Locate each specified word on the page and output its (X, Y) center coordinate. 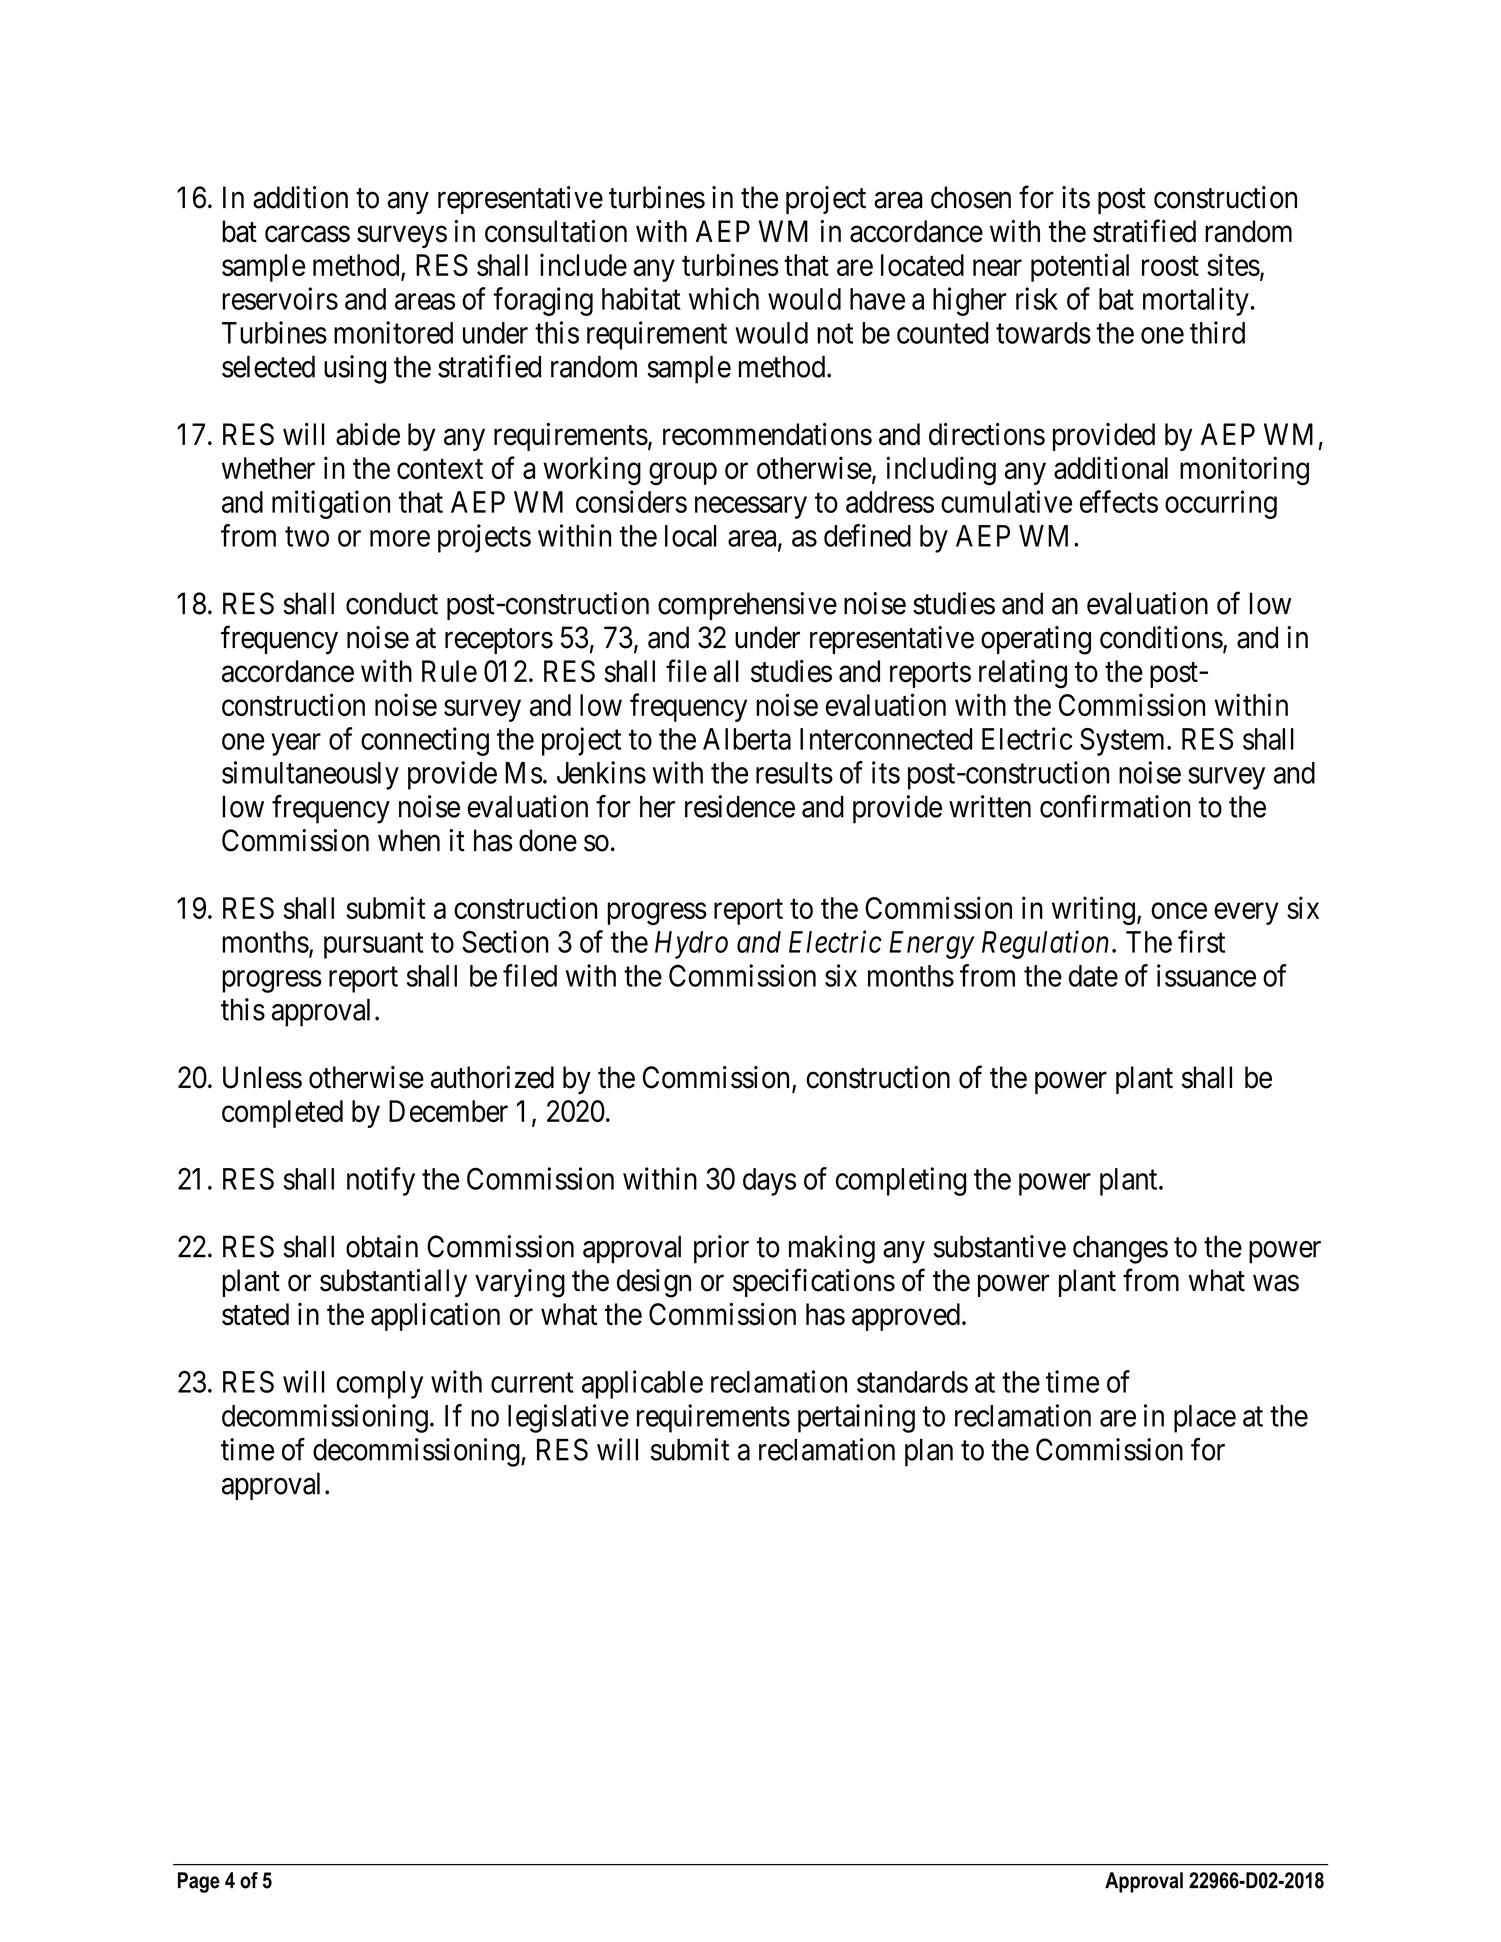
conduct (392, 603)
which (724, 298)
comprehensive (747, 606)
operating (1036, 640)
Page (199, 1882)
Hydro (691, 945)
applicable (642, 1384)
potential (1080, 267)
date (1093, 976)
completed (282, 1114)
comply (380, 1385)
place (1205, 1419)
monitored (393, 332)
